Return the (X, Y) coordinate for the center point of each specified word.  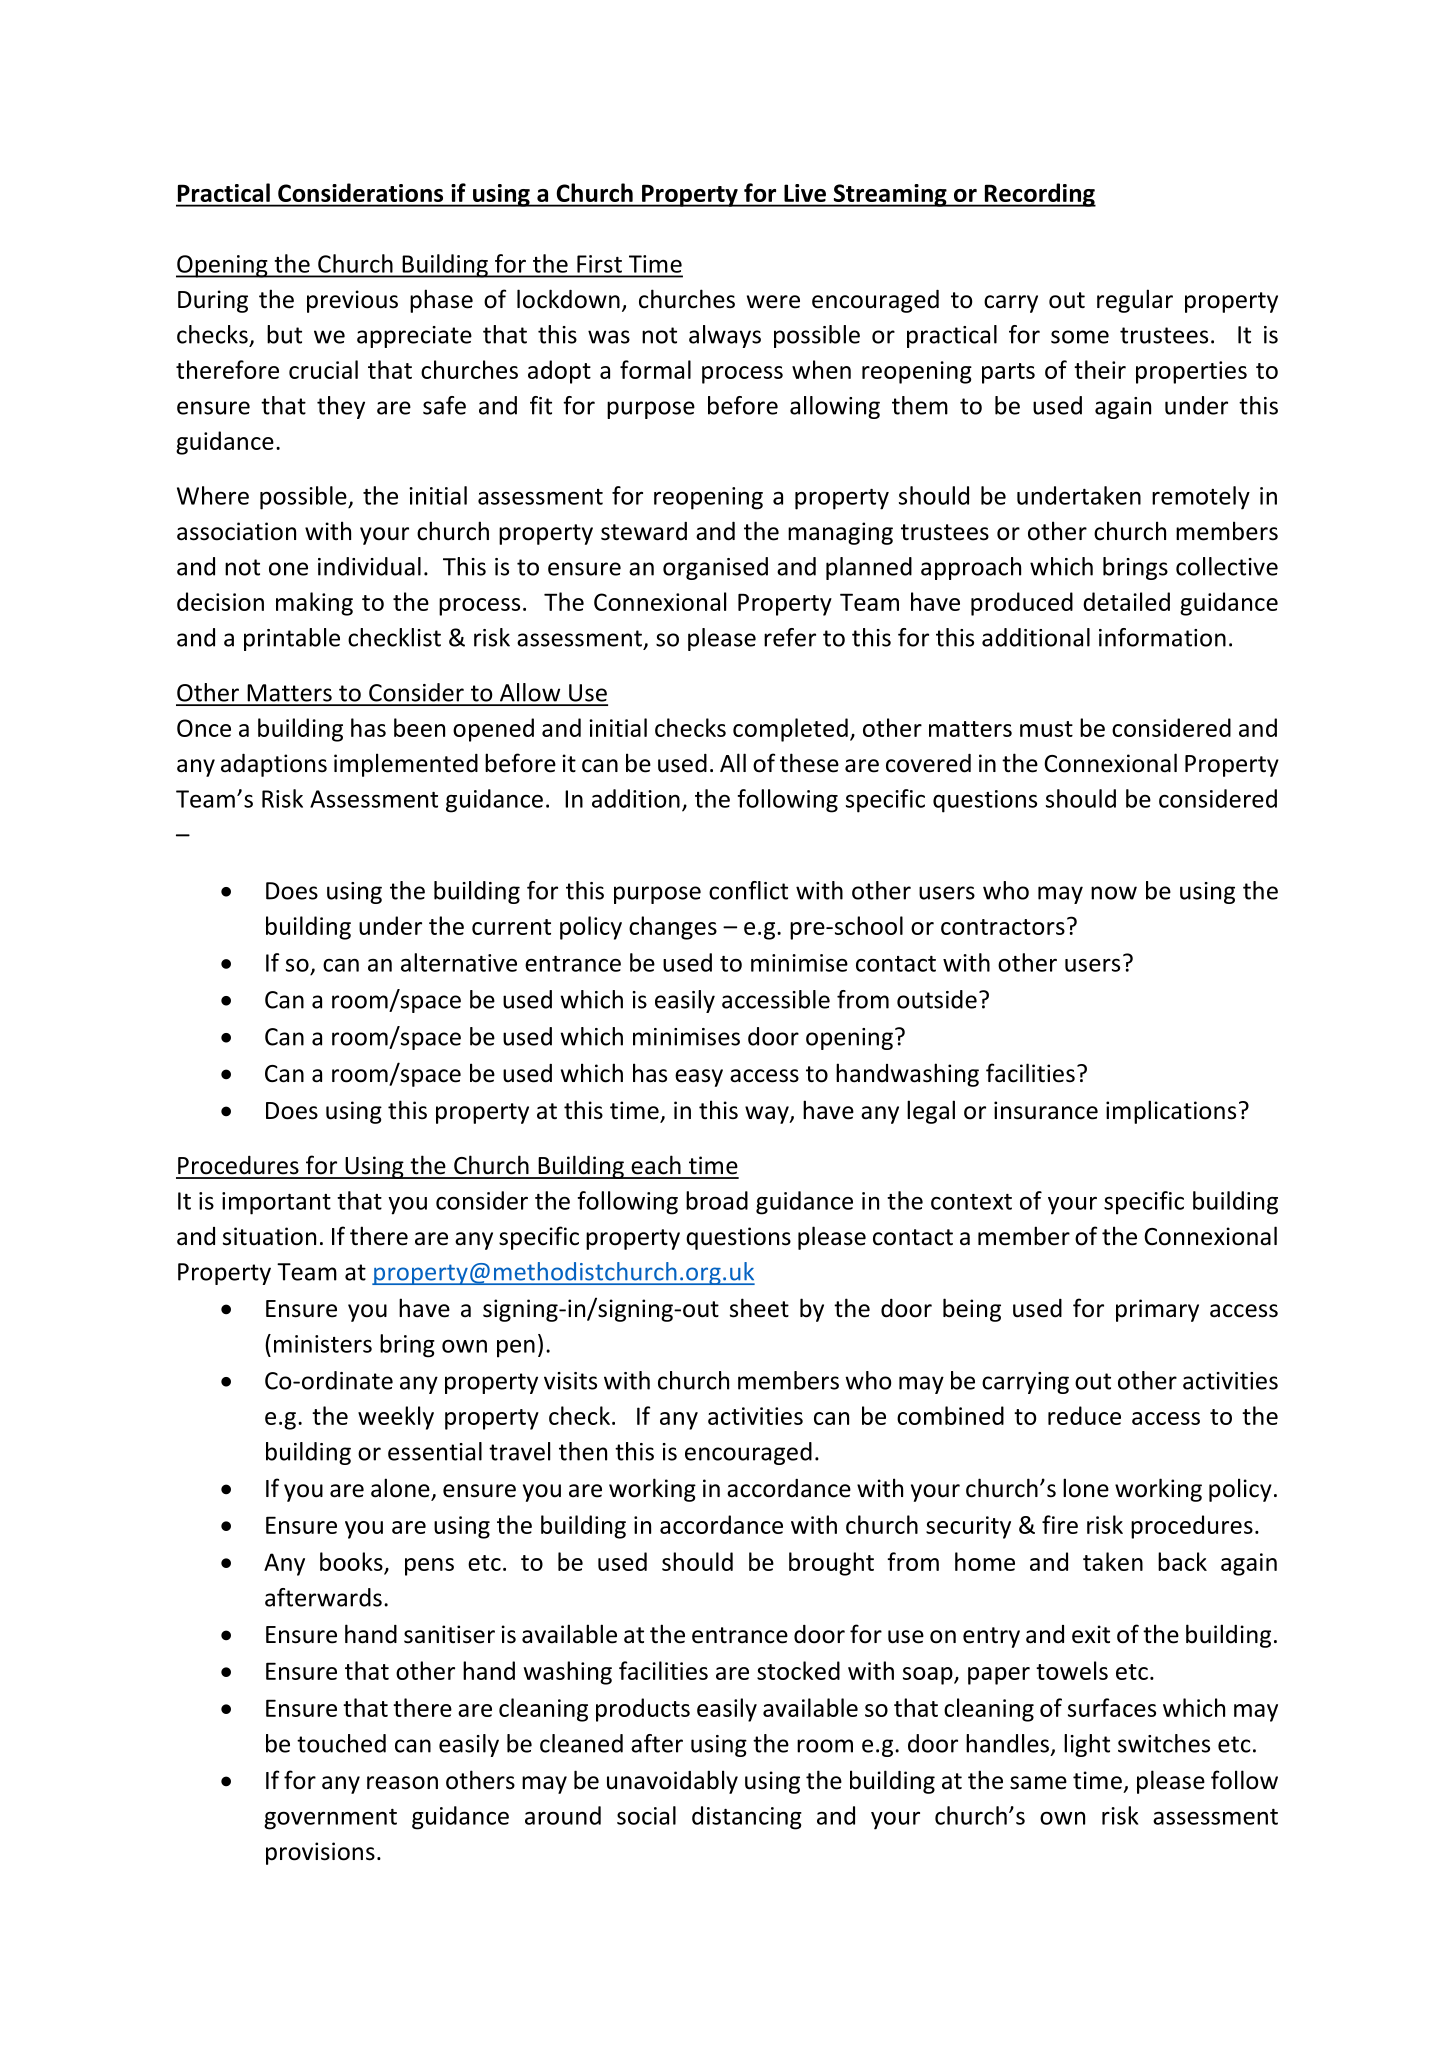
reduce (1084, 1415)
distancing (747, 1818)
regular (1135, 301)
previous (352, 301)
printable (292, 639)
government (330, 1819)
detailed (1126, 601)
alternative (459, 962)
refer (790, 637)
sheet (759, 1308)
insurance (1046, 1110)
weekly (396, 1418)
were (773, 302)
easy (699, 1078)
